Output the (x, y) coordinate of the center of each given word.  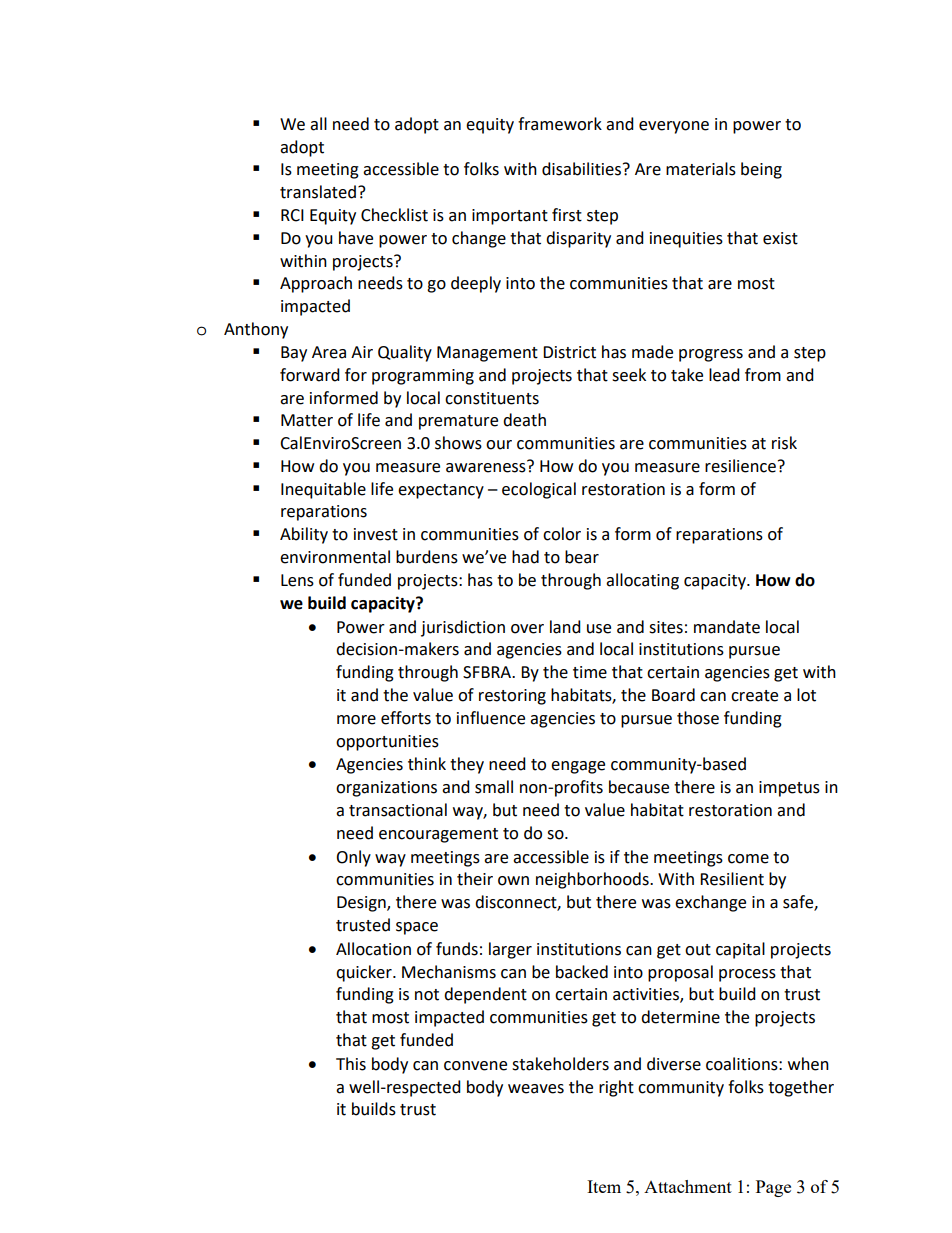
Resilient (732, 879)
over (527, 629)
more (356, 720)
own (513, 881)
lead (724, 375)
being (761, 170)
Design (362, 904)
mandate (727, 627)
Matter (307, 420)
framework (560, 124)
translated (318, 192)
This (351, 1064)
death (524, 420)
